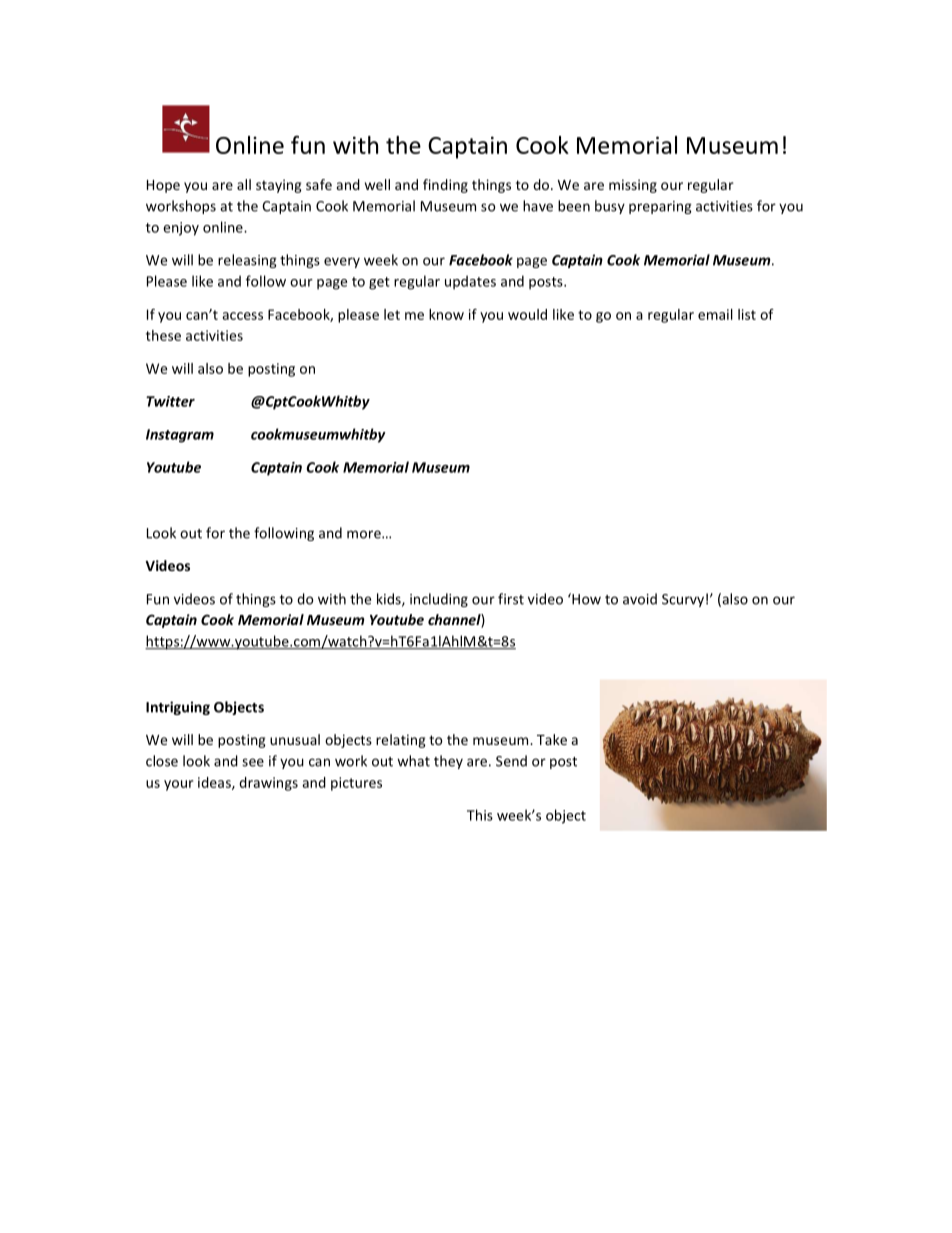  I want to click on preparing, so click(660, 207).
